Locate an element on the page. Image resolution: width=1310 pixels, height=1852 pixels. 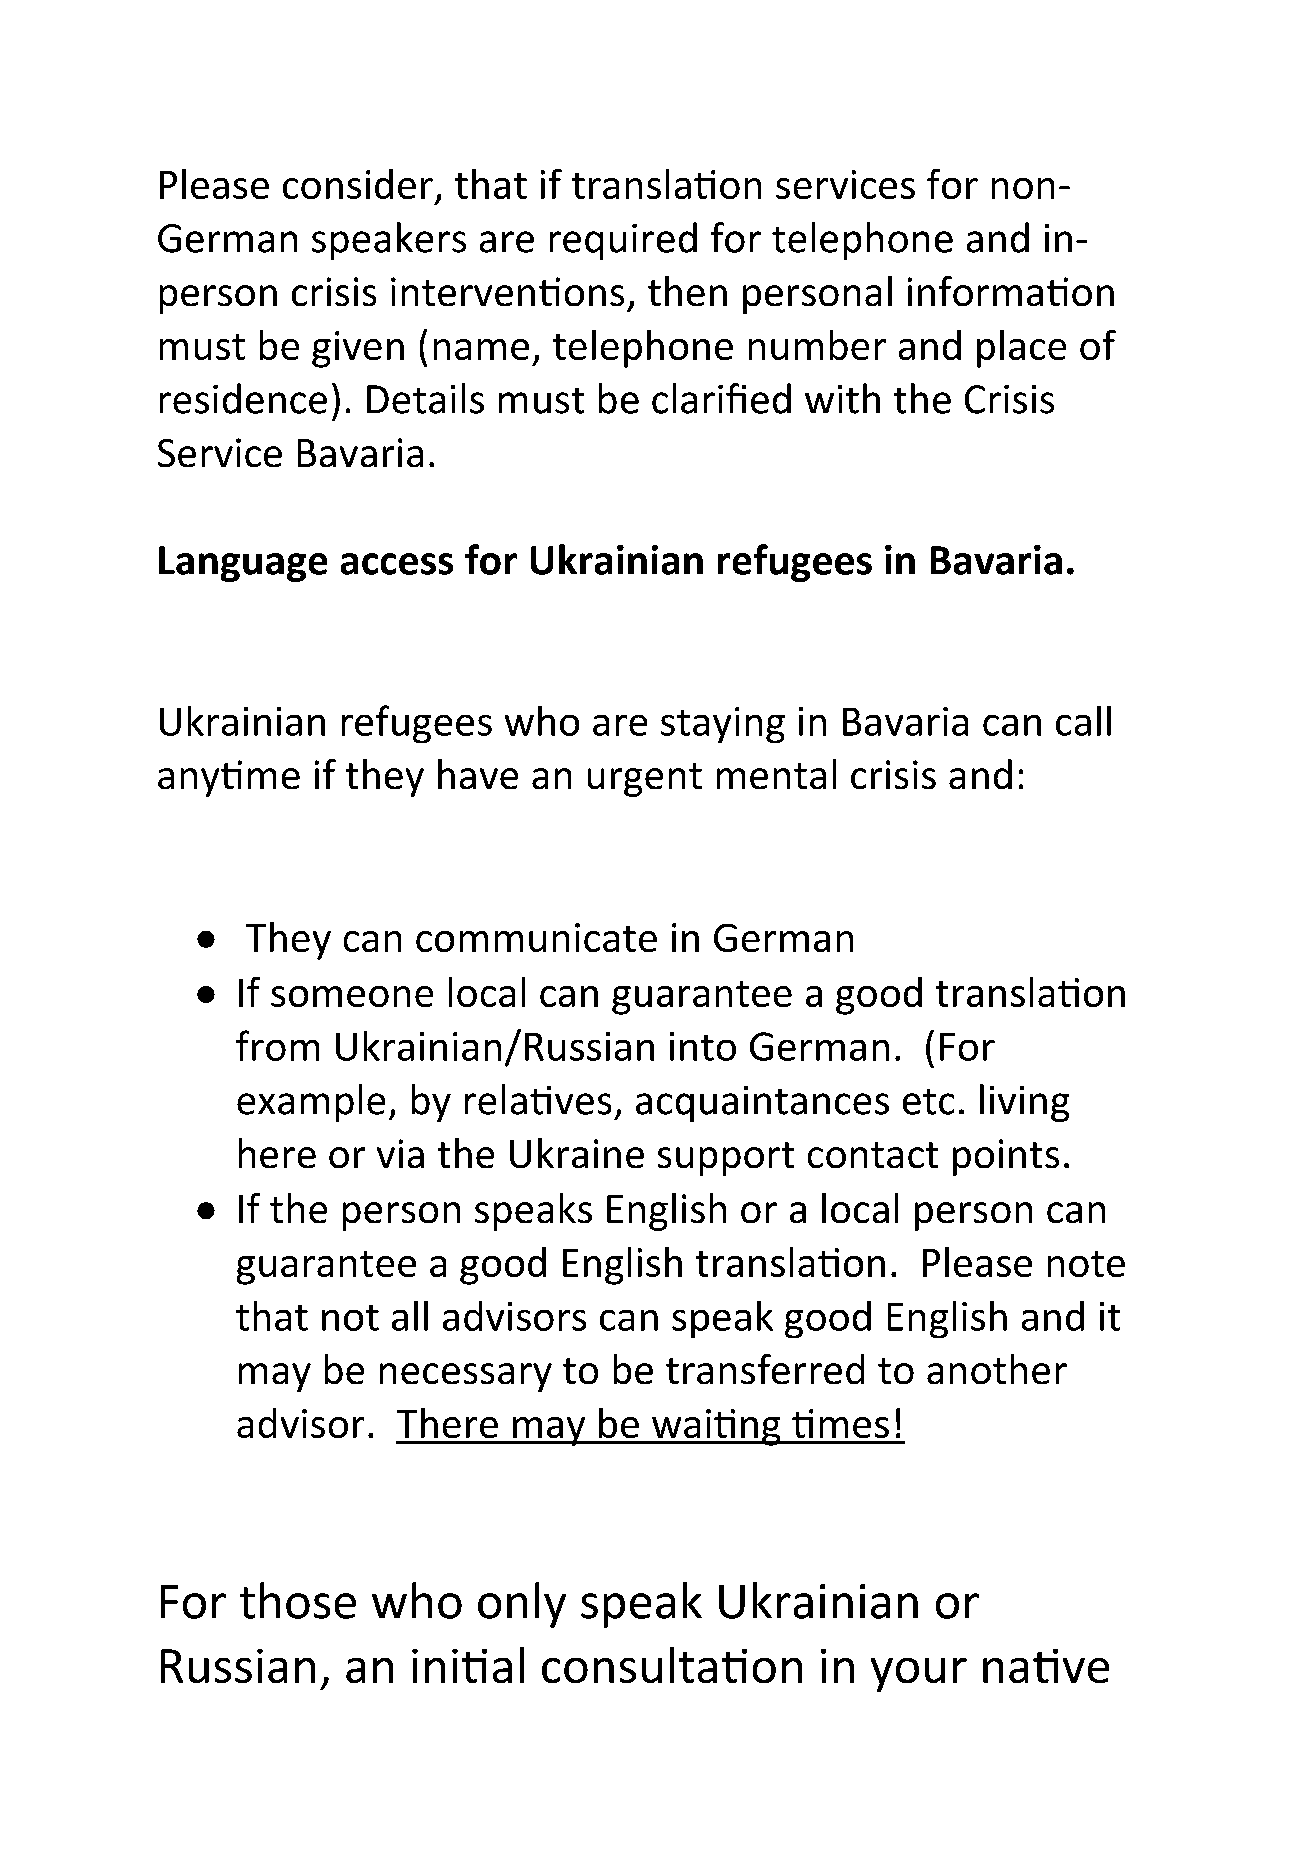
living is located at coordinates (1024, 1103).
